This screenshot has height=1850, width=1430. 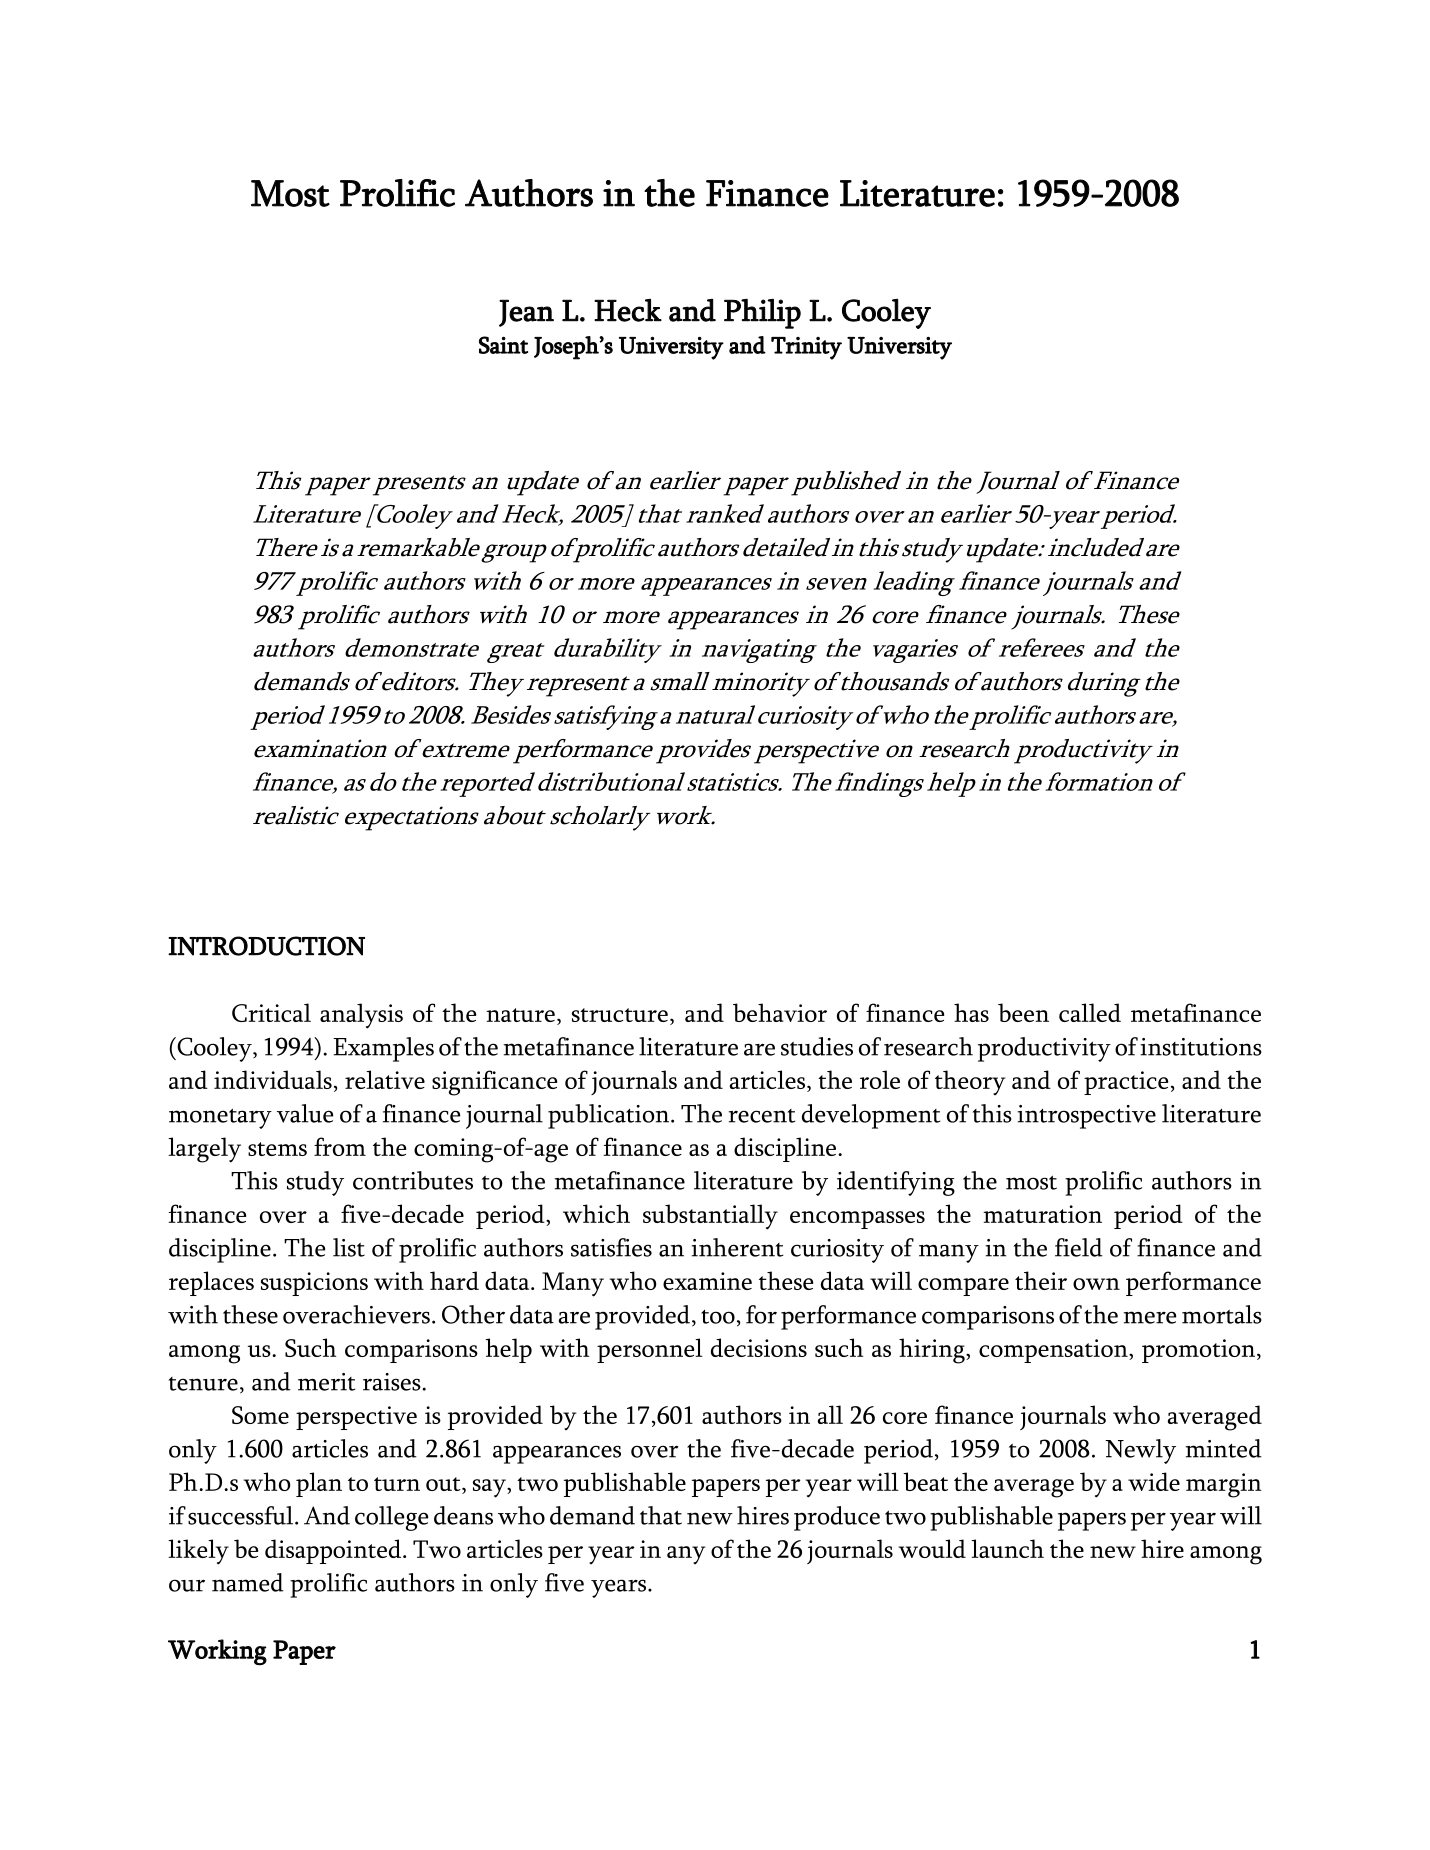 What do you see at coordinates (266, 946) in the screenshot?
I see `INTRODUCTION` at bounding box center [266, 946].
